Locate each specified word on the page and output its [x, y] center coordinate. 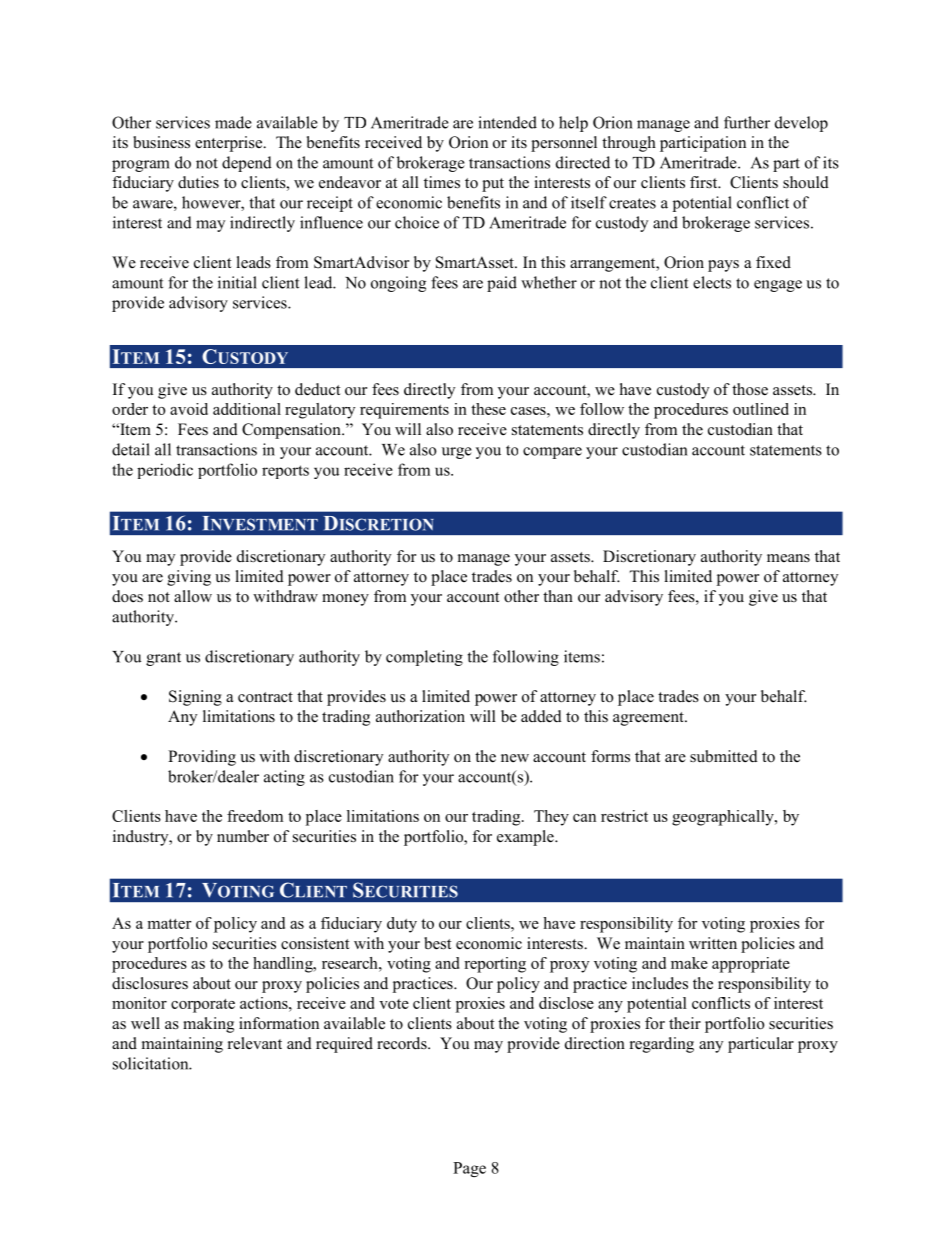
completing [424, 658]
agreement [649, 719]
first [705, 182]
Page [469, 1169]
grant [163, 659]
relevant [255, 1043]
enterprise [230, 144]
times [442, 182]
